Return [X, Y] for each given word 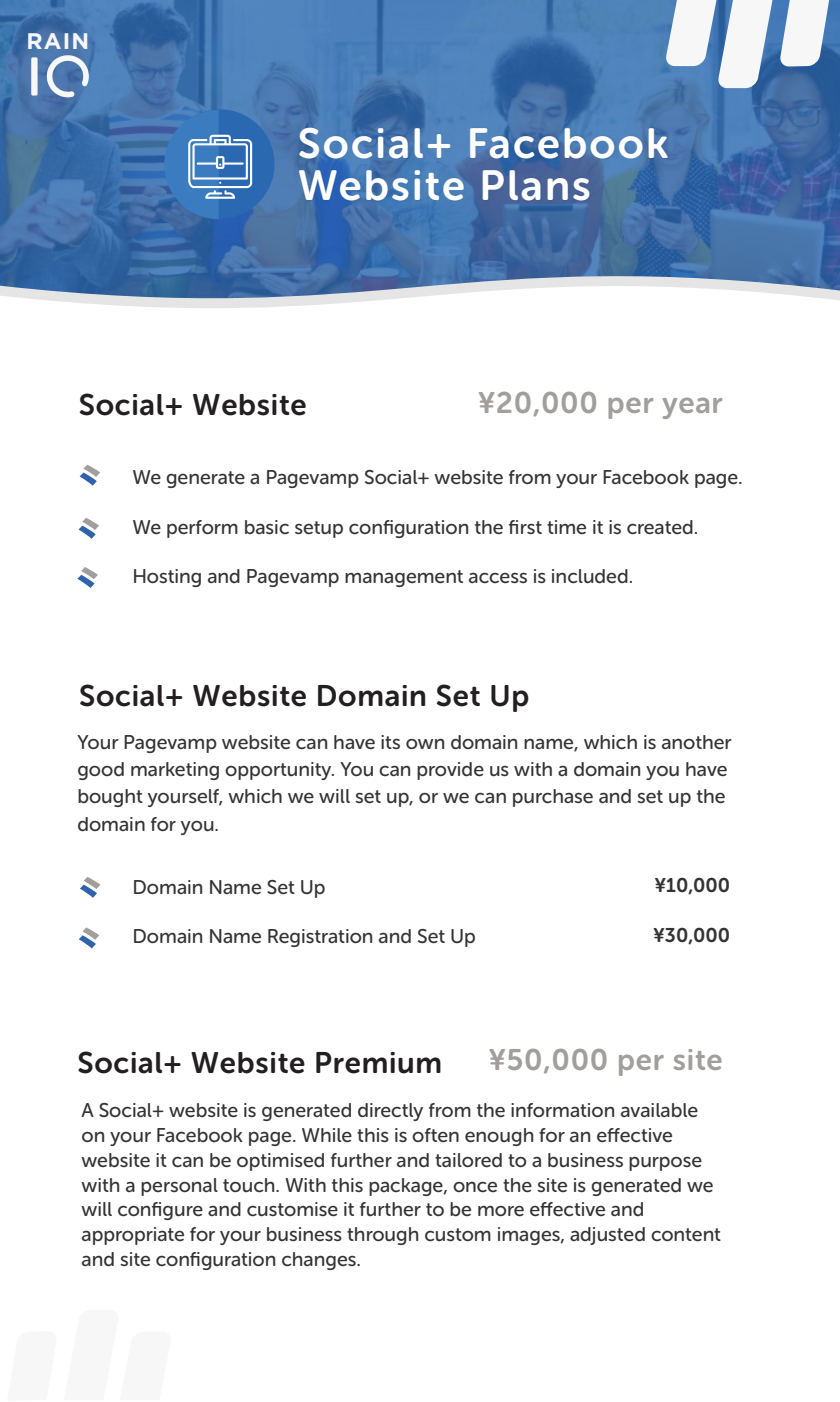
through [382, 1236]
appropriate [133, 1236]
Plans [536, 185]
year [692, 408]
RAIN [57, 41]
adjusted [607, 1236]
